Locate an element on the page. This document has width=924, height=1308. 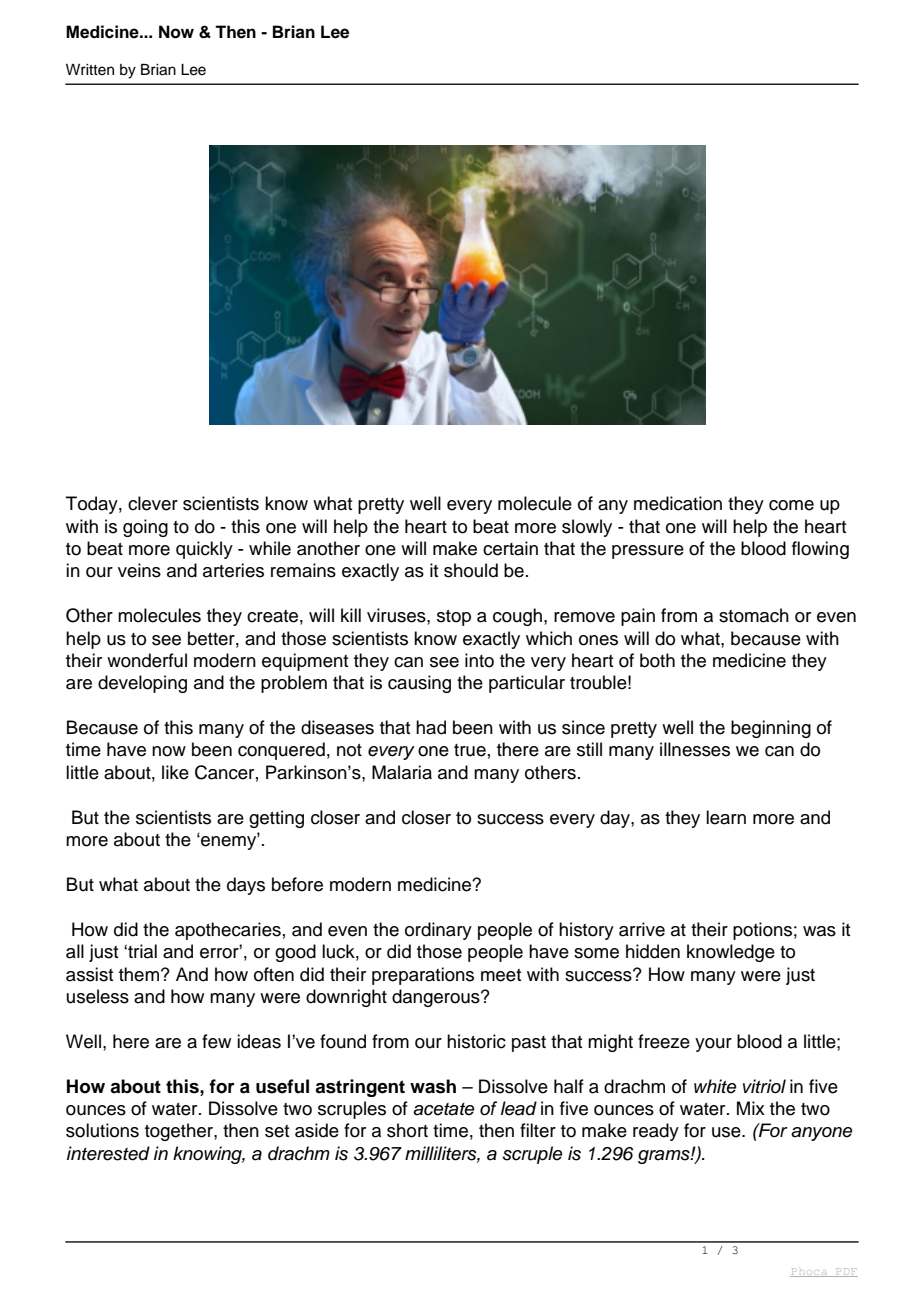
ordinary is located at coordinates (438, 931).
